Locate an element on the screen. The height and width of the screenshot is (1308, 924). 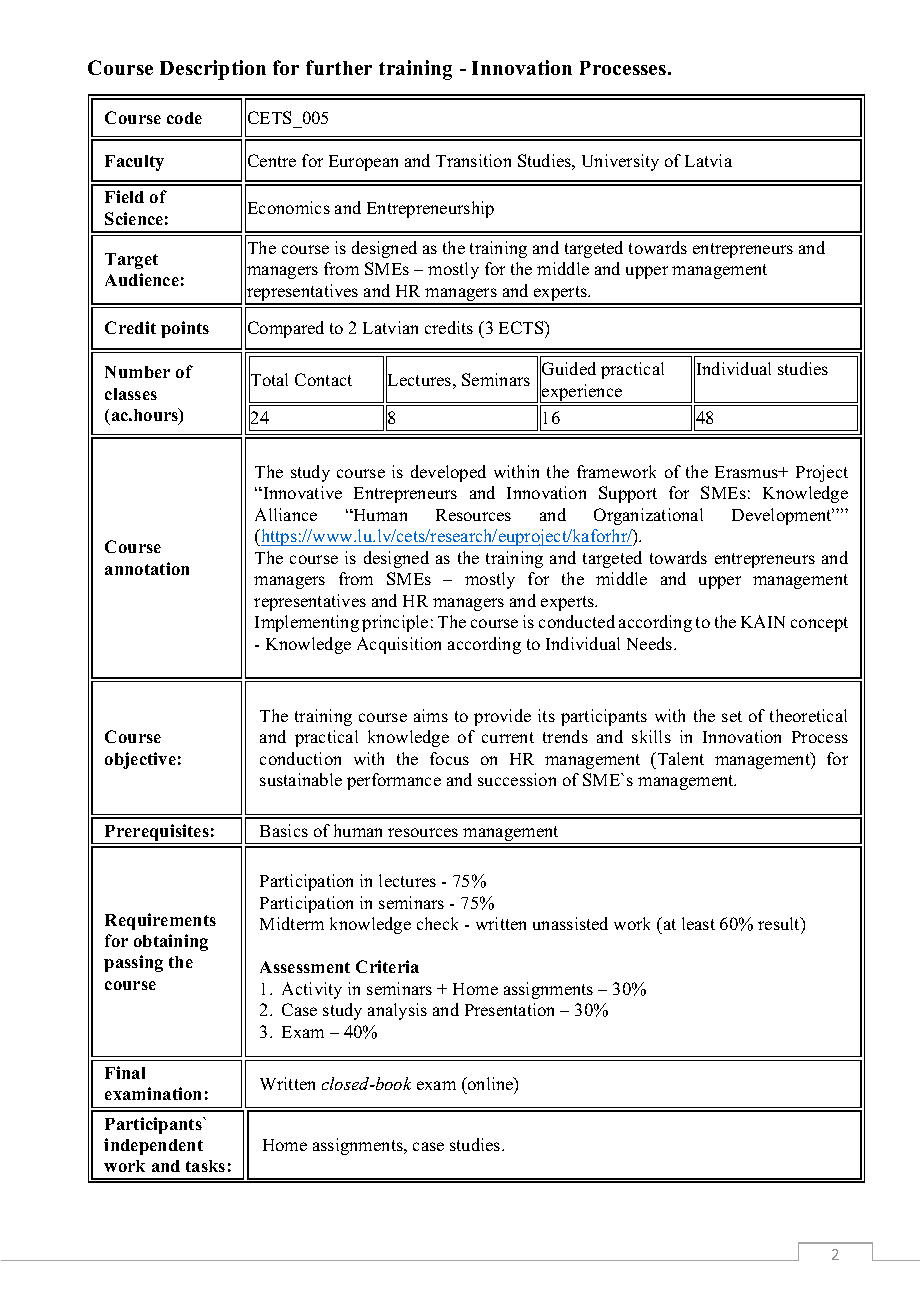
tasks is located at coordinates (205, 1166).
